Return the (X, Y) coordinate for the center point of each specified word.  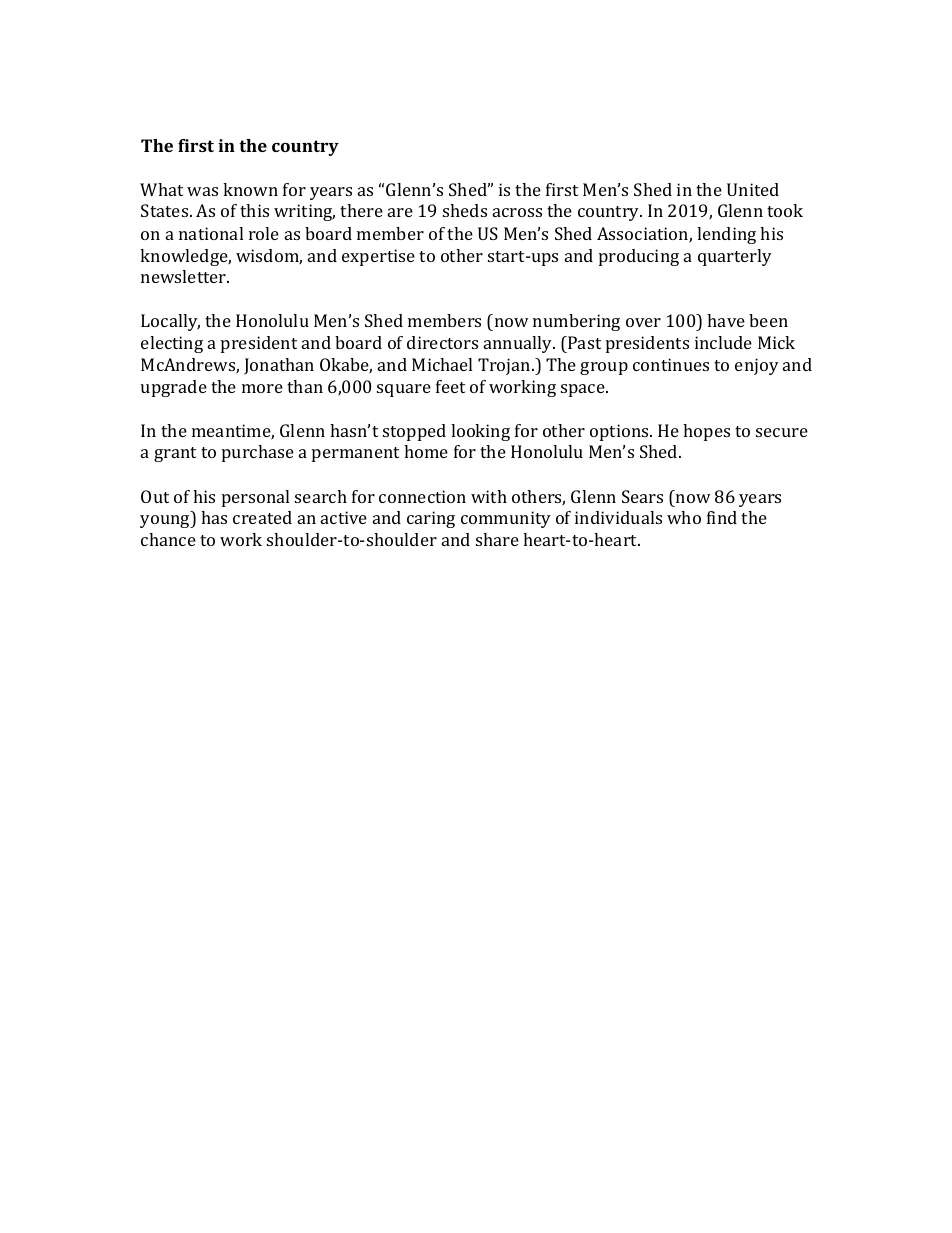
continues (671, 364)
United (753, 189)
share (497, 539)
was (202, 191)
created (262, 517)
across (517, 212)
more (262, 388)
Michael (442, 364)
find (722, 517)
